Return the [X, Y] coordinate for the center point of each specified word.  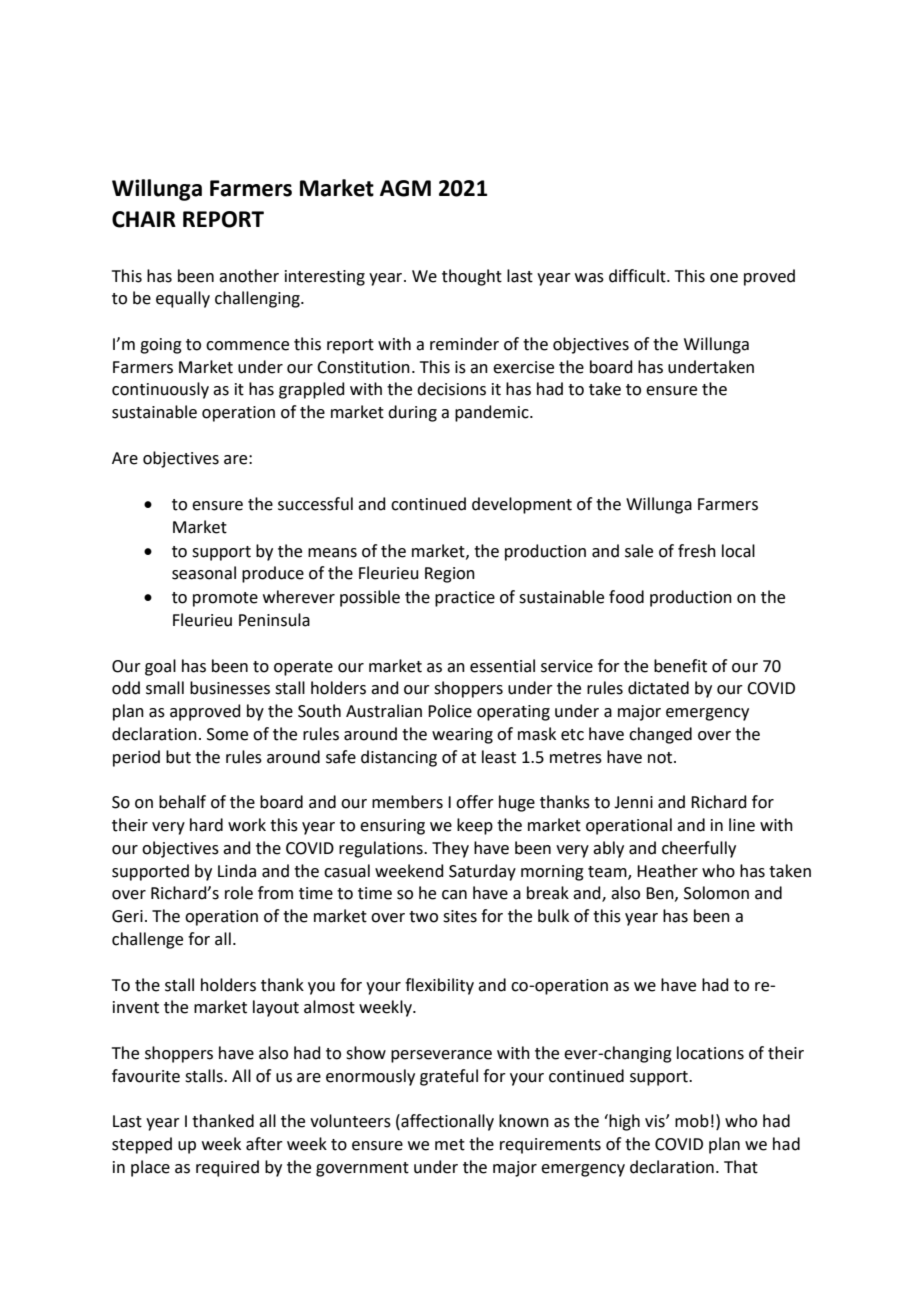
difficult [638, 276]
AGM [405, 188]
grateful [449, 1077]
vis [656, 1121]
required [227, 1168]
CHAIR [144, 219]
